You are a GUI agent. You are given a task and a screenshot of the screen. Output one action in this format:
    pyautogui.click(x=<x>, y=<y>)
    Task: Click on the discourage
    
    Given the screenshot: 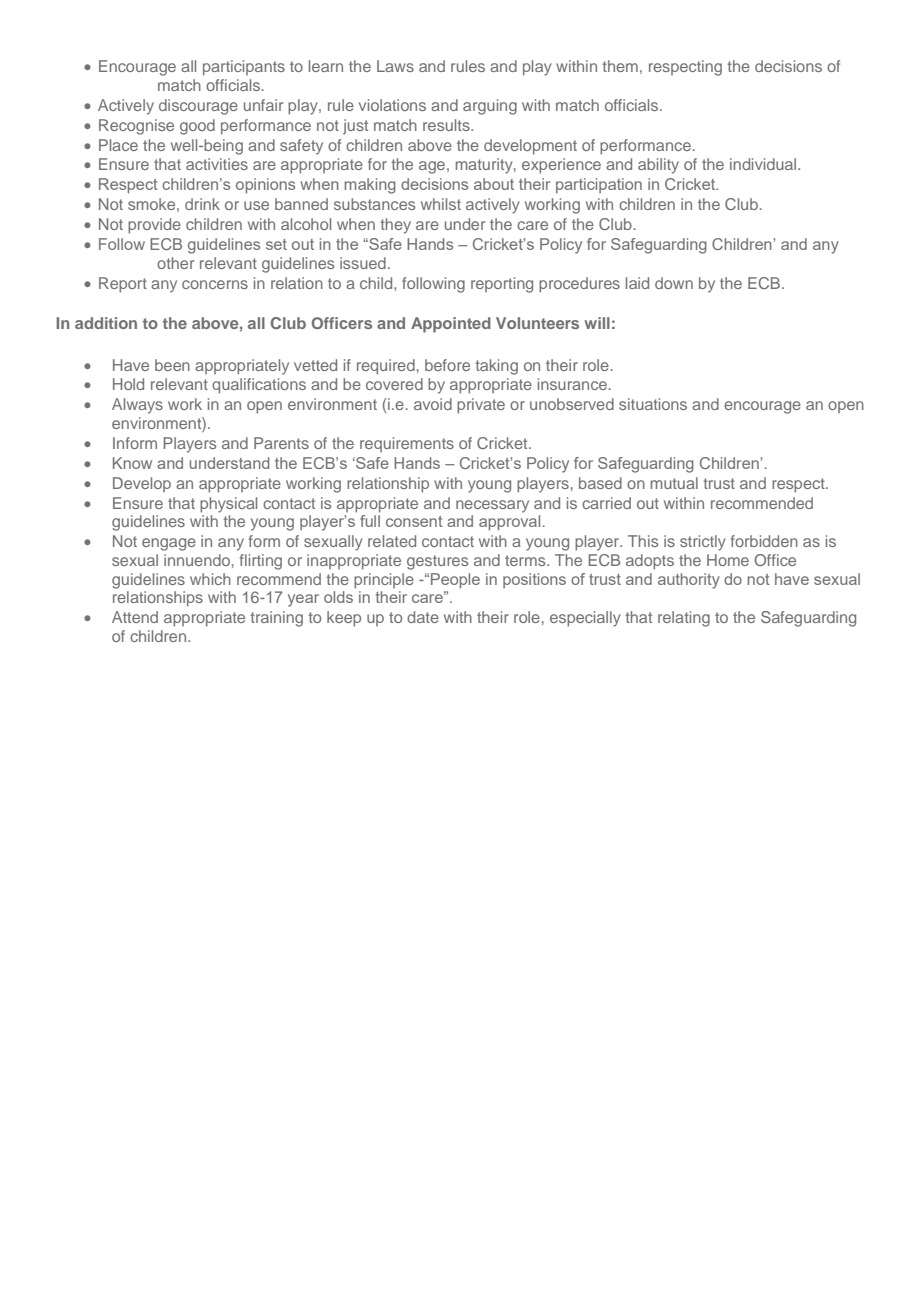 What is the action you would take?
    pyautogui.click(x=198, y=107)
